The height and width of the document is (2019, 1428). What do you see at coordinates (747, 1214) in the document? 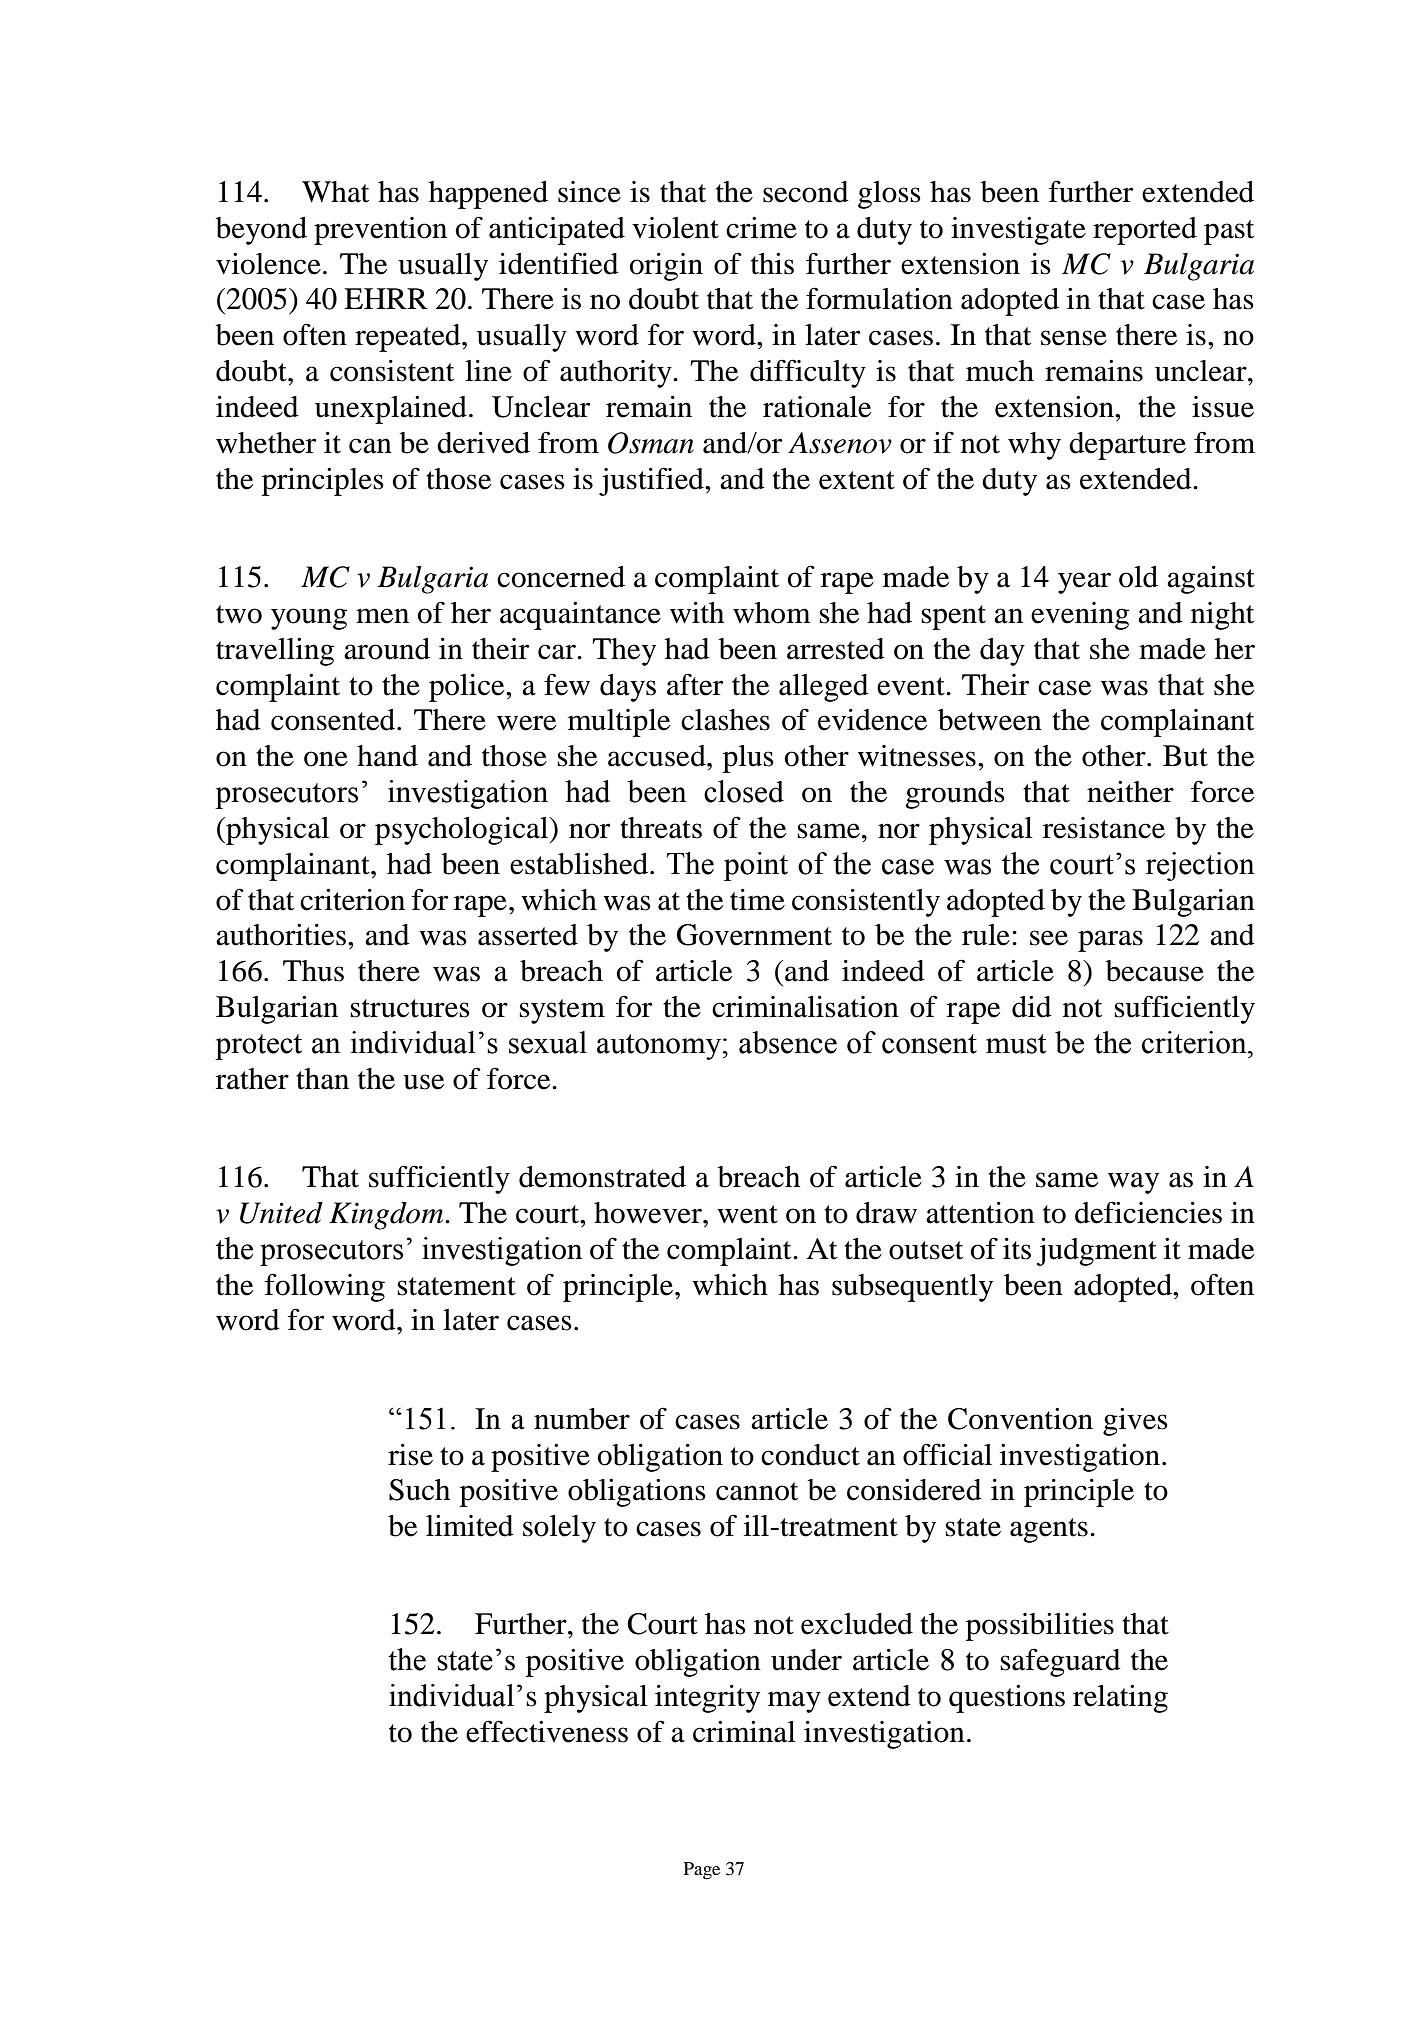
I see `went` at bounding box center [747, 1214].
